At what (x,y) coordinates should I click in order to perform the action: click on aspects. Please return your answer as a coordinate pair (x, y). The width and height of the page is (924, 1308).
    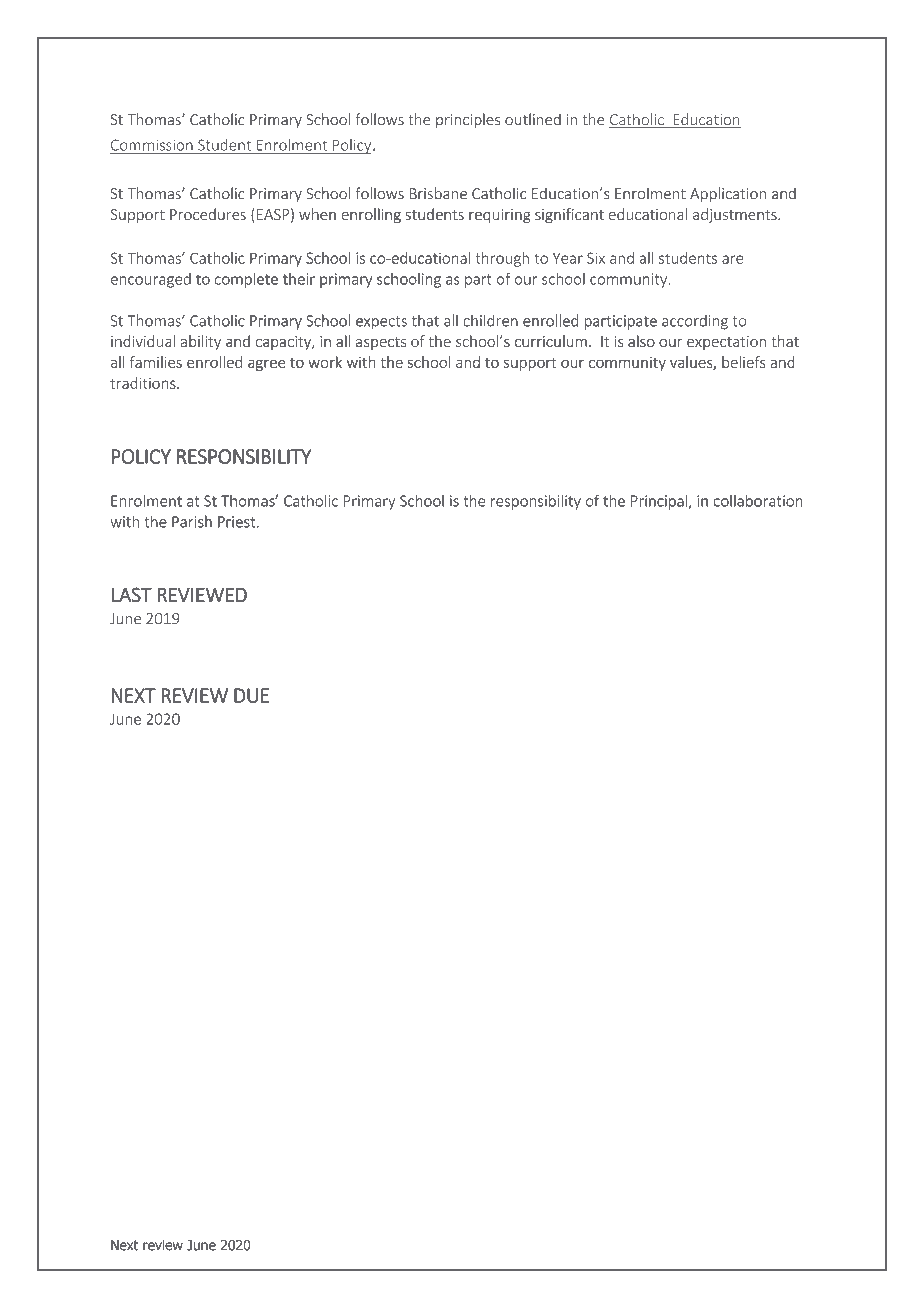
    Looking at the image, I should click on (381, 343).
